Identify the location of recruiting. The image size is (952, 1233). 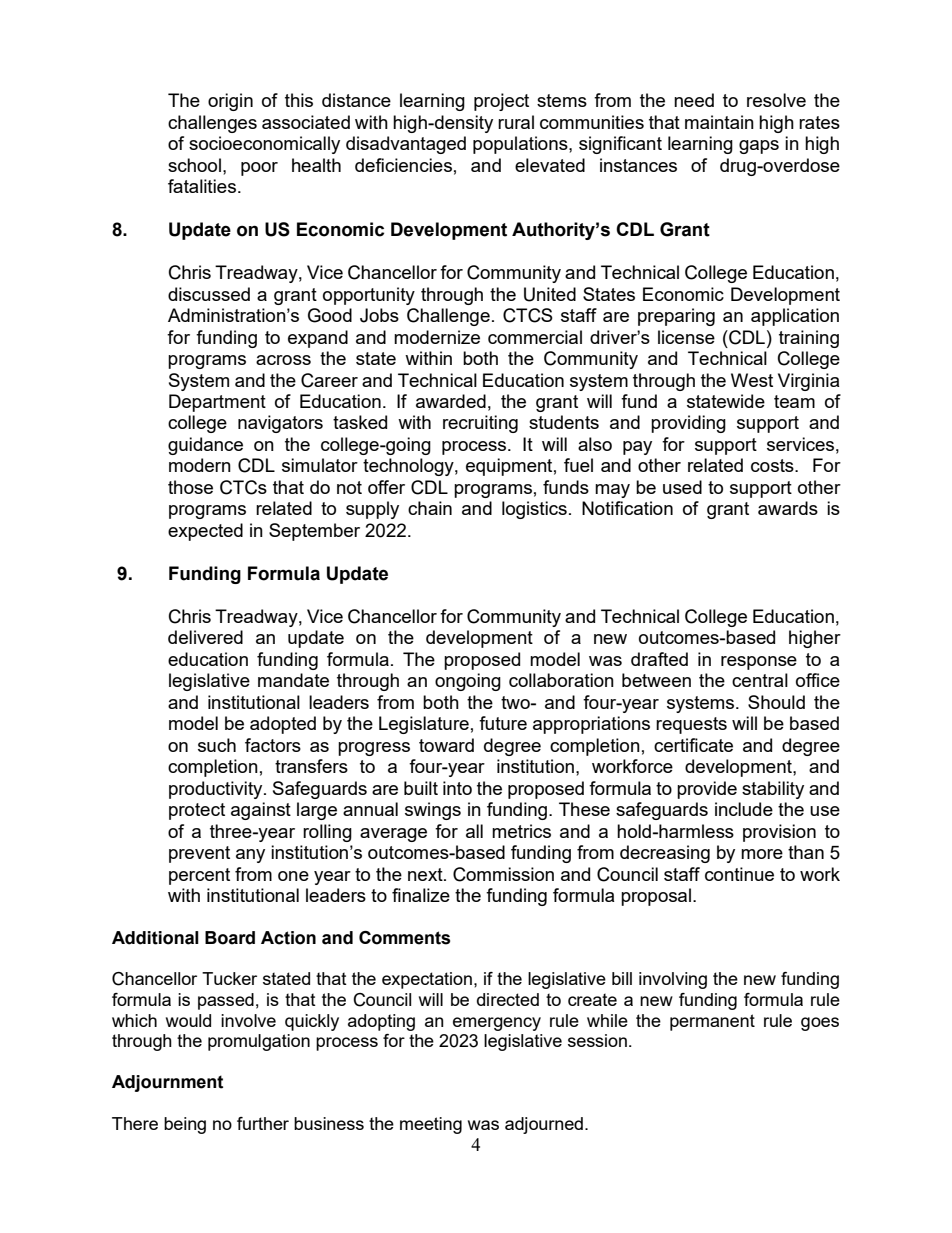
(480, 424).
